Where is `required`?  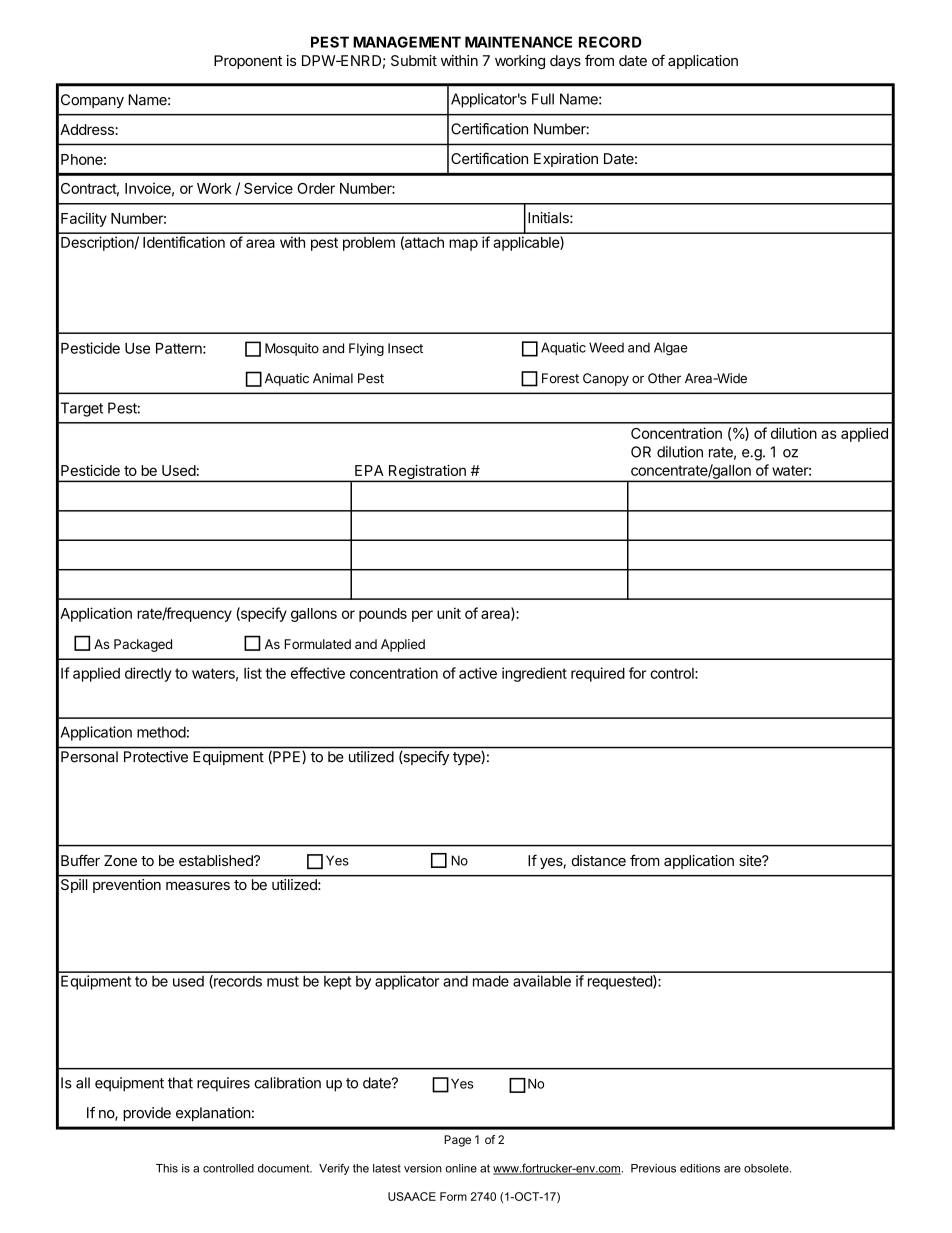 required is located at coordinates (598, 674).
